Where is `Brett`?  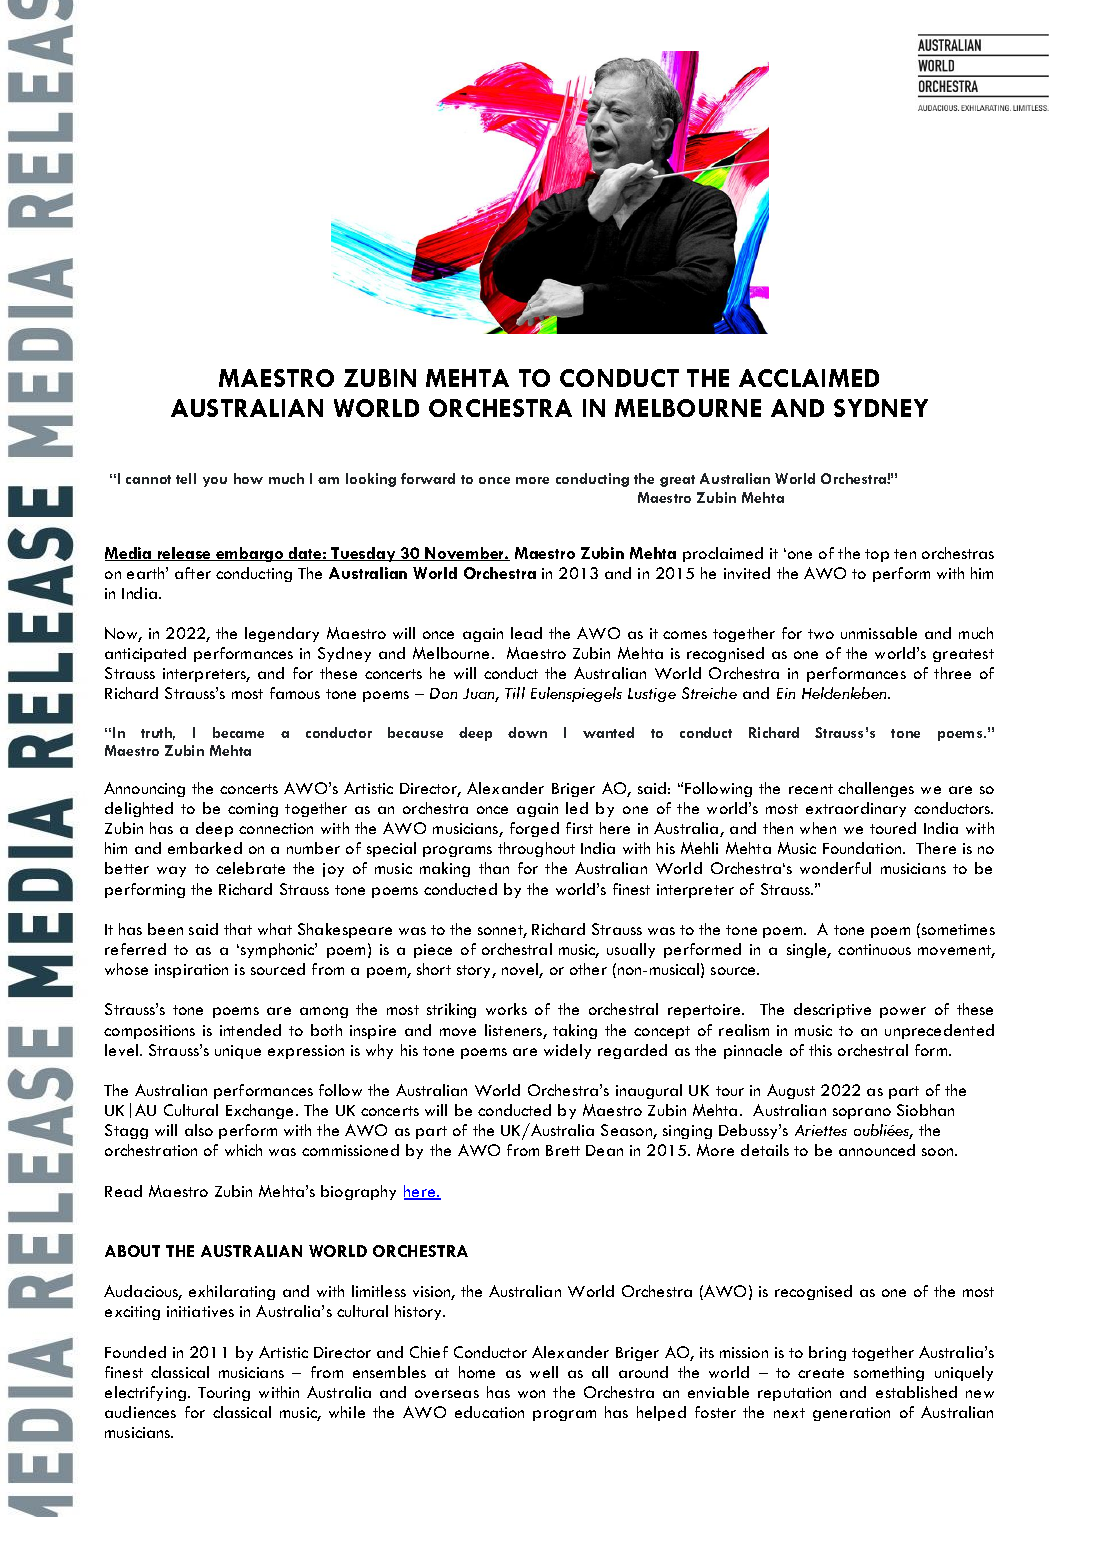 Brett is located at coordinates (563, 1150).
